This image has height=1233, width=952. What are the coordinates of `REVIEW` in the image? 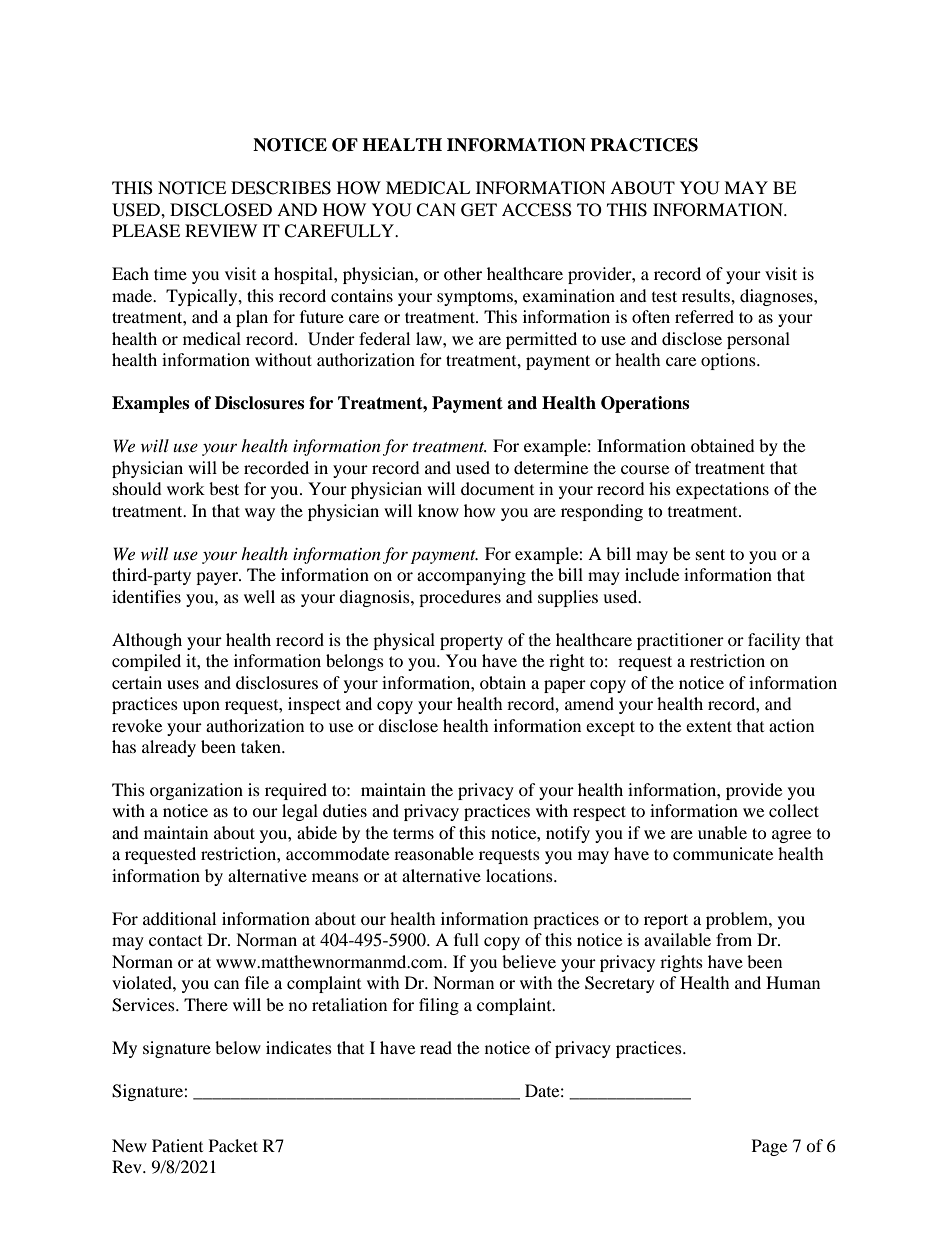 It's located at (221, 230).
